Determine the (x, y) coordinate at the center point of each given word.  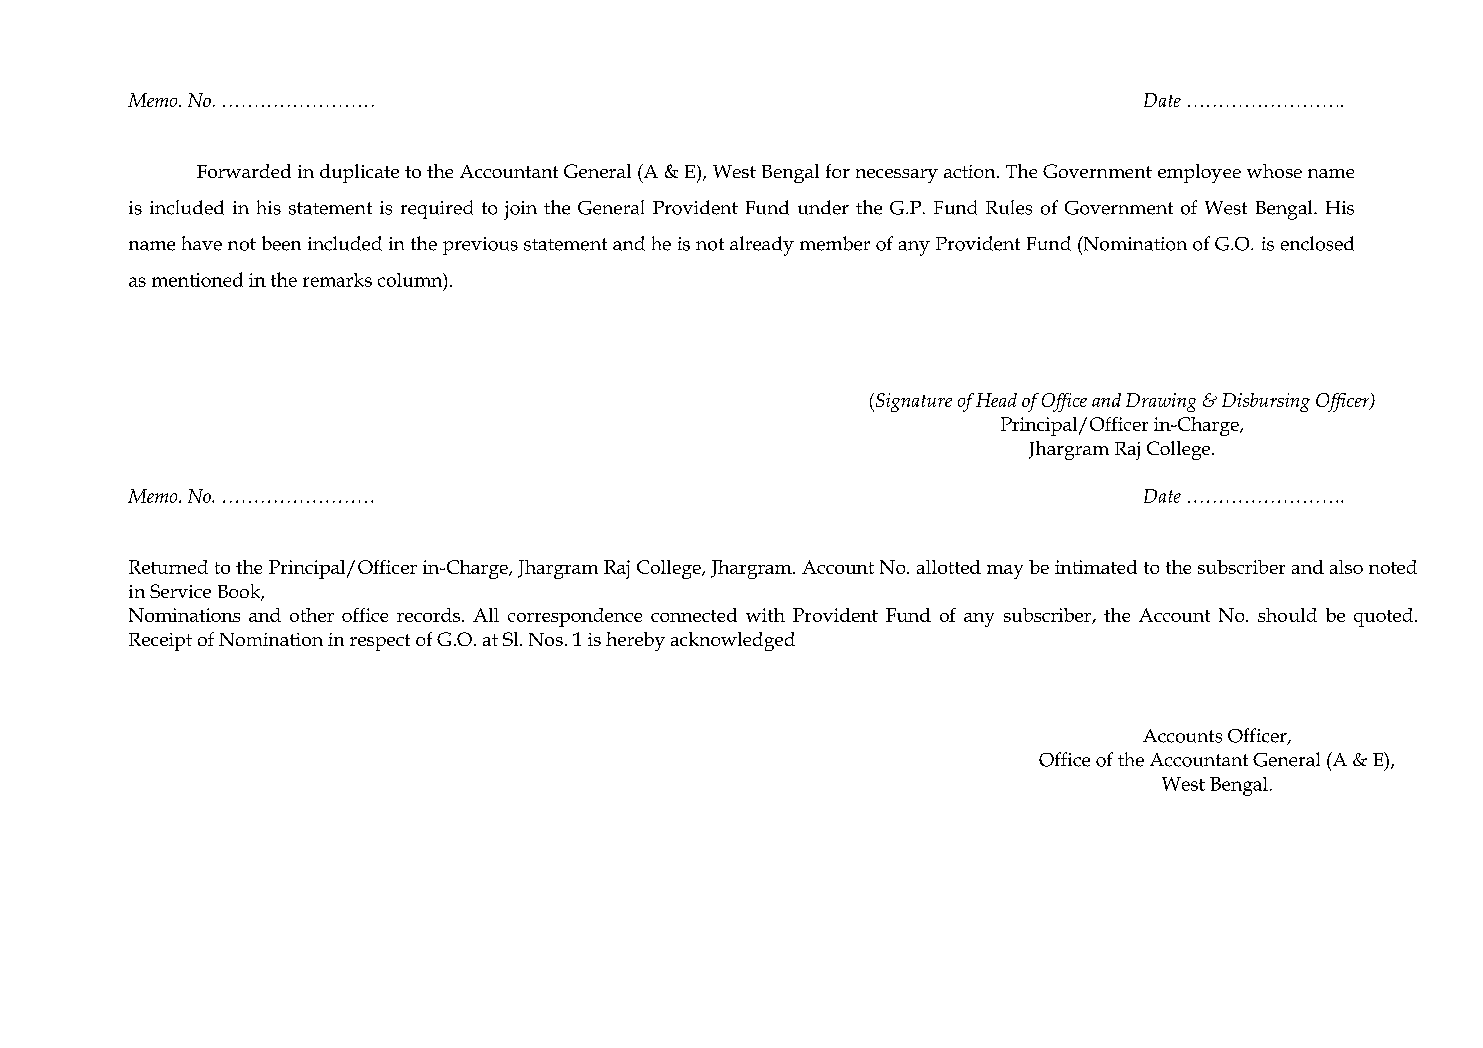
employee (1199, 173)
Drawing (1161, 402)
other (312, 615)
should (1287, 615)
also (1346, 567)
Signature (912, 402)
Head (996, 400)
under (823, 207)
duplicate (359, 173)
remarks (337, 280)
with (765, 615)
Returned (168, 567)
